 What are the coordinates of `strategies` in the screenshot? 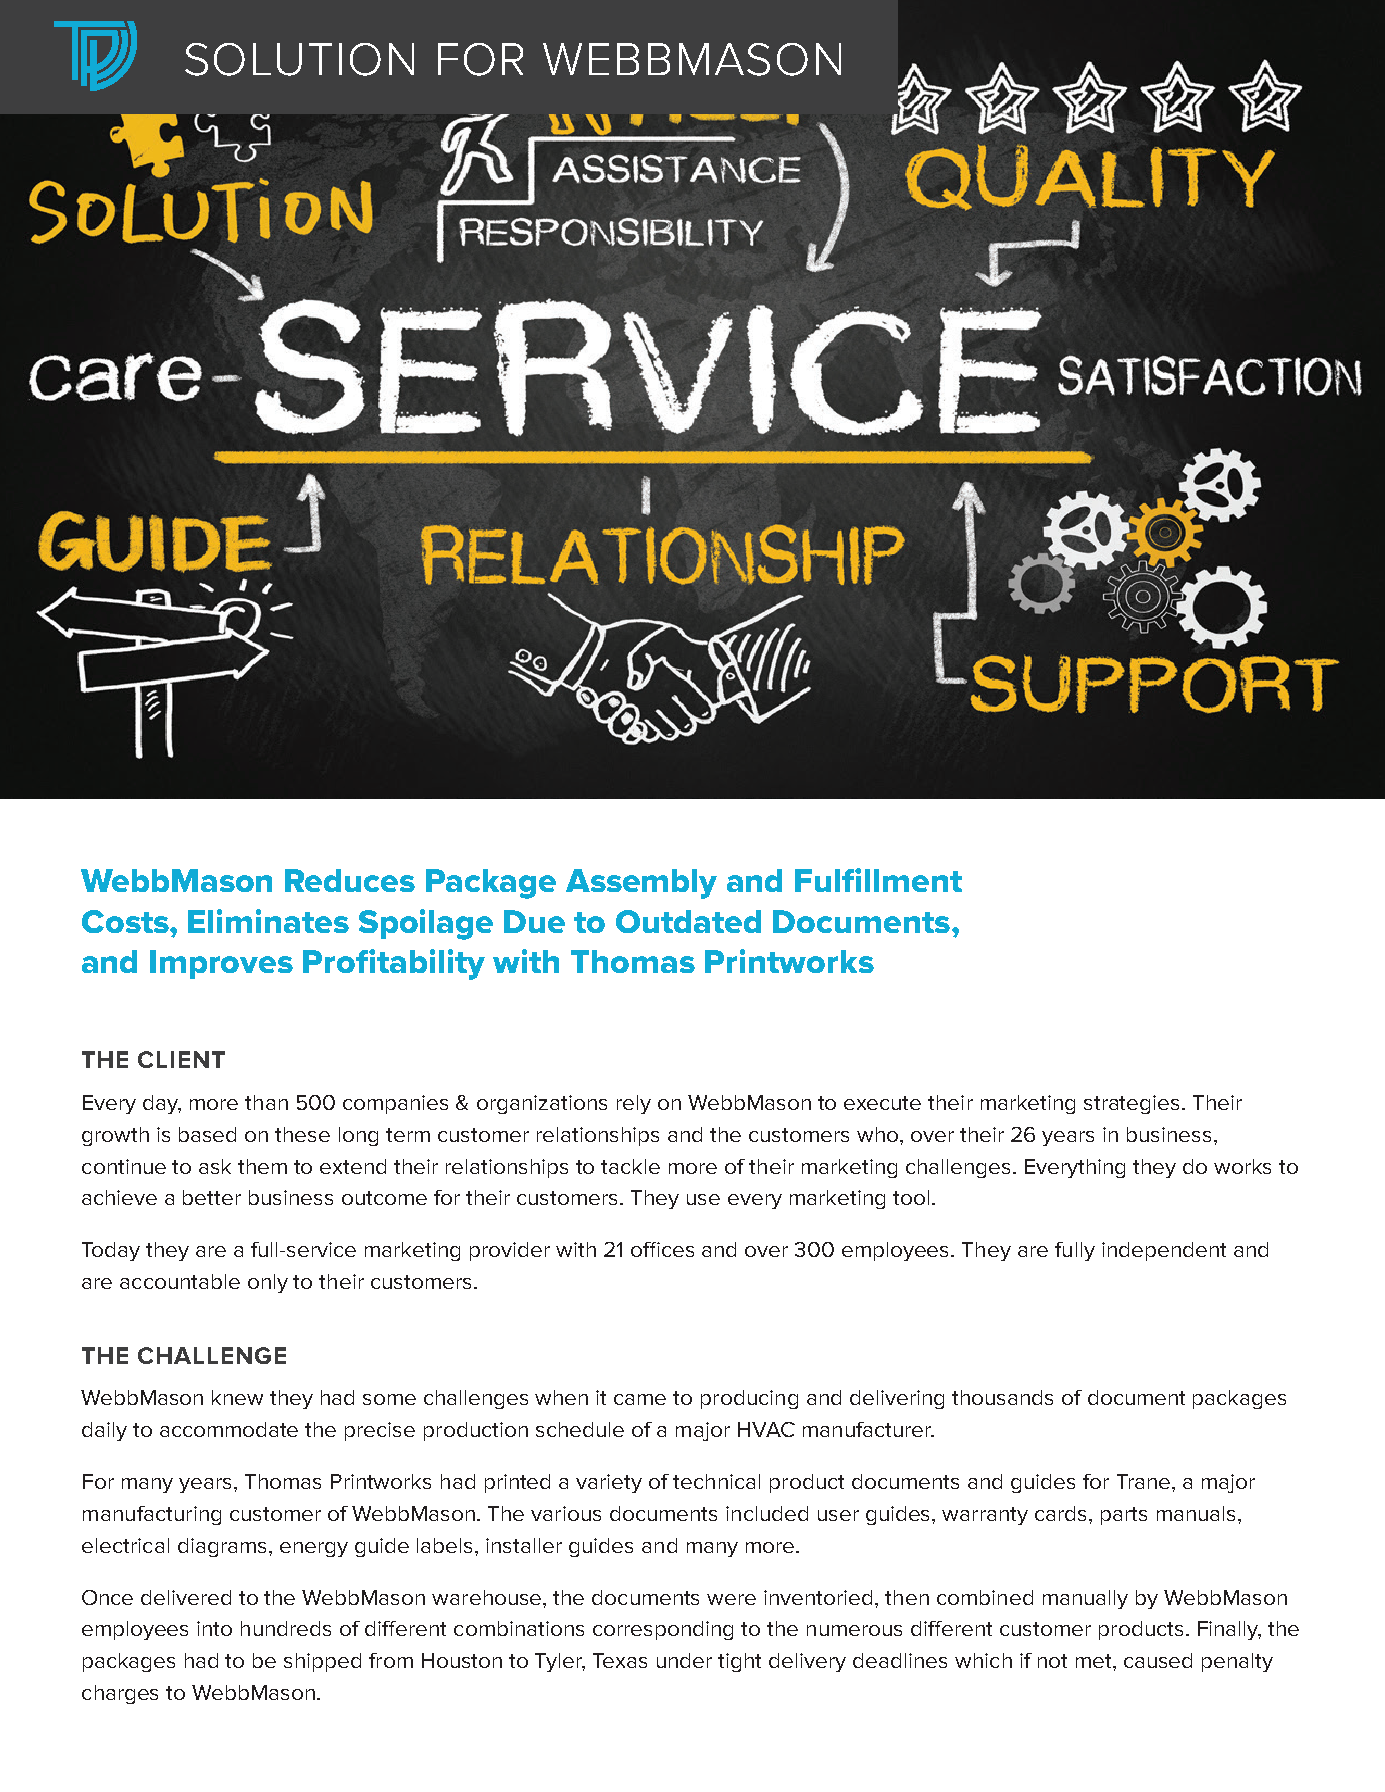 It's located at (1133, 1104).
